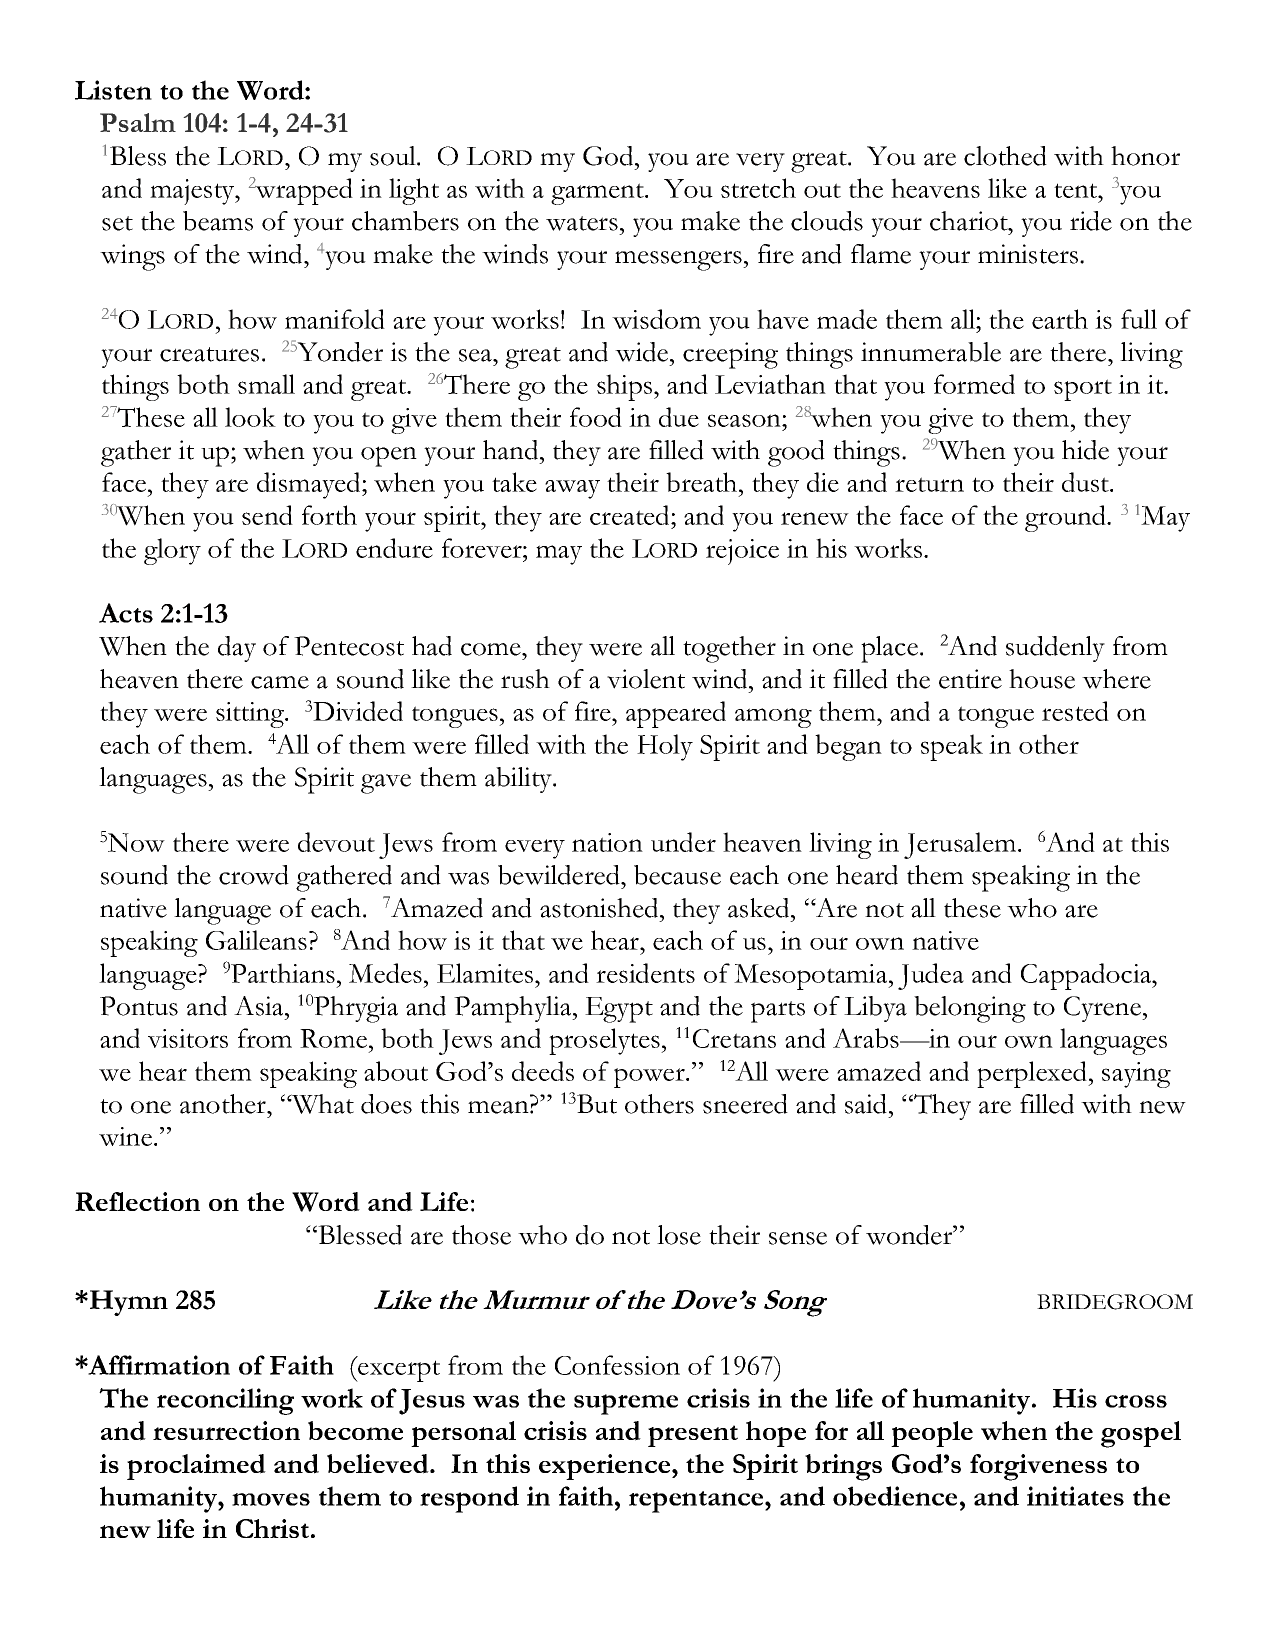 This document has width=1271, height=1644. What do you see at coordinates (606, 1467) in the document?
I see `experience` at bounding box center [606, 1467].
